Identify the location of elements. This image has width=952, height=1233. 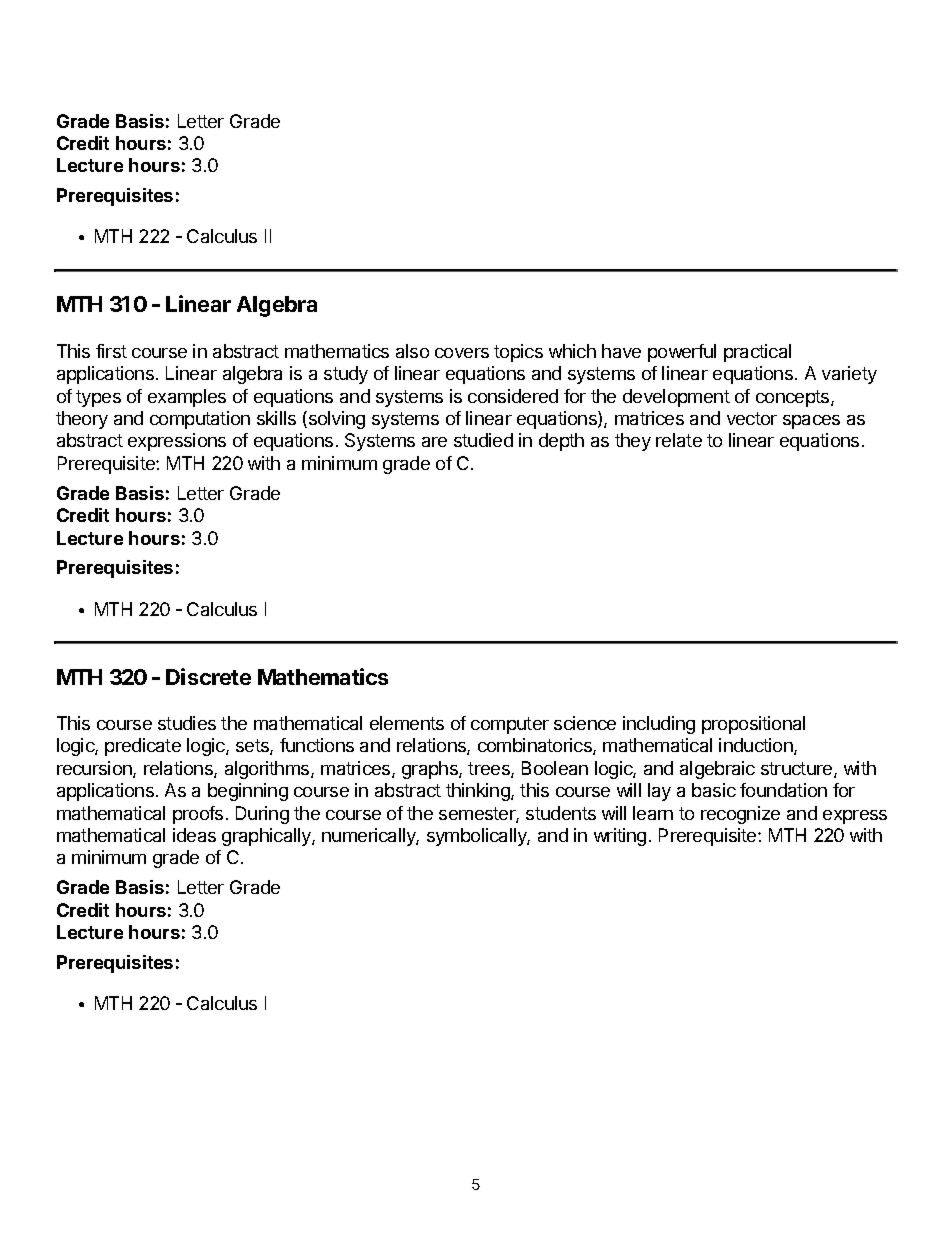
(407, 723).
